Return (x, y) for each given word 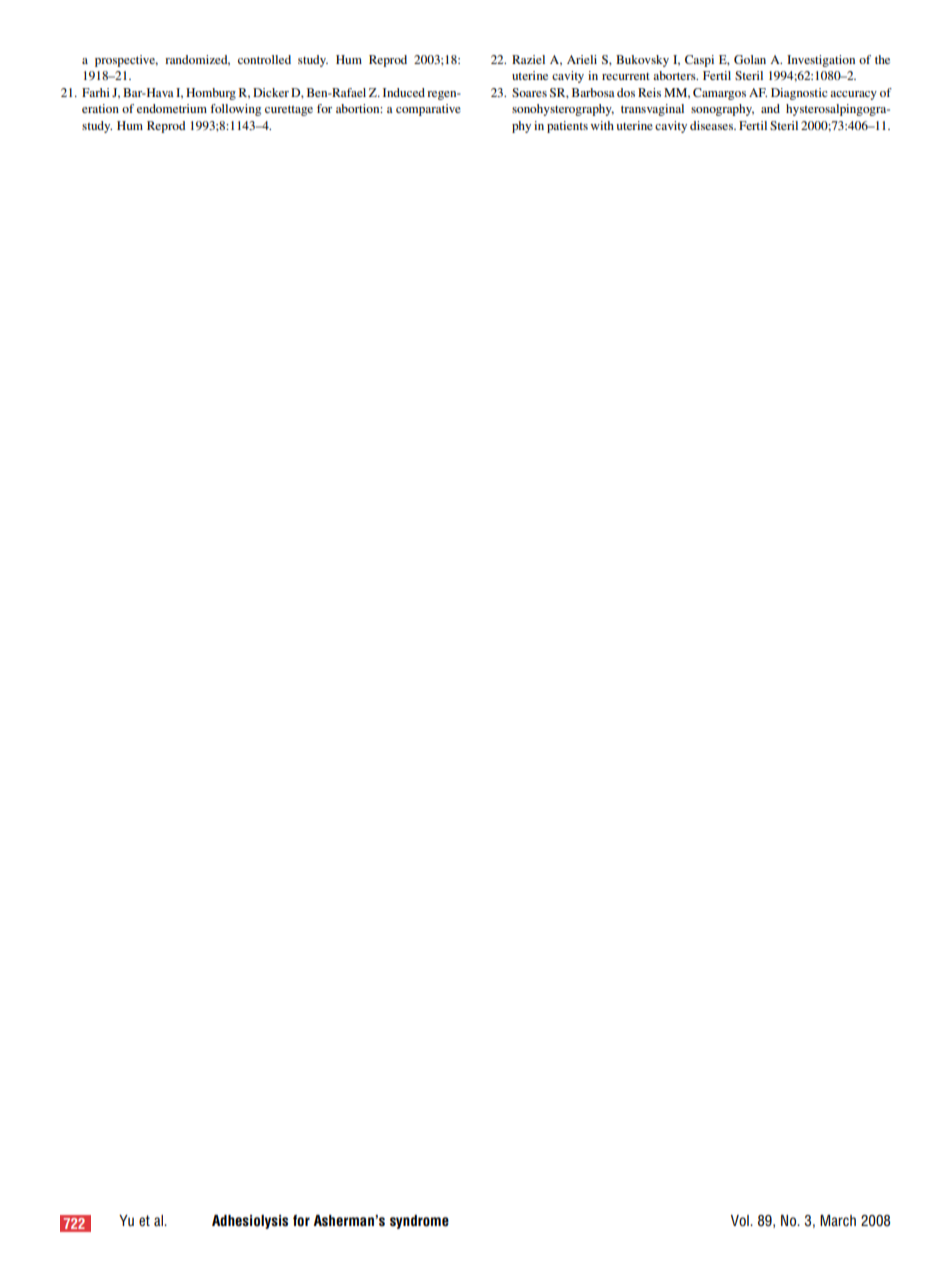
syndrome (419, 1222)
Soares (529, 92)
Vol (741, 1220)
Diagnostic (799, 94)
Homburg (211, 94)
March (838, 1220)
